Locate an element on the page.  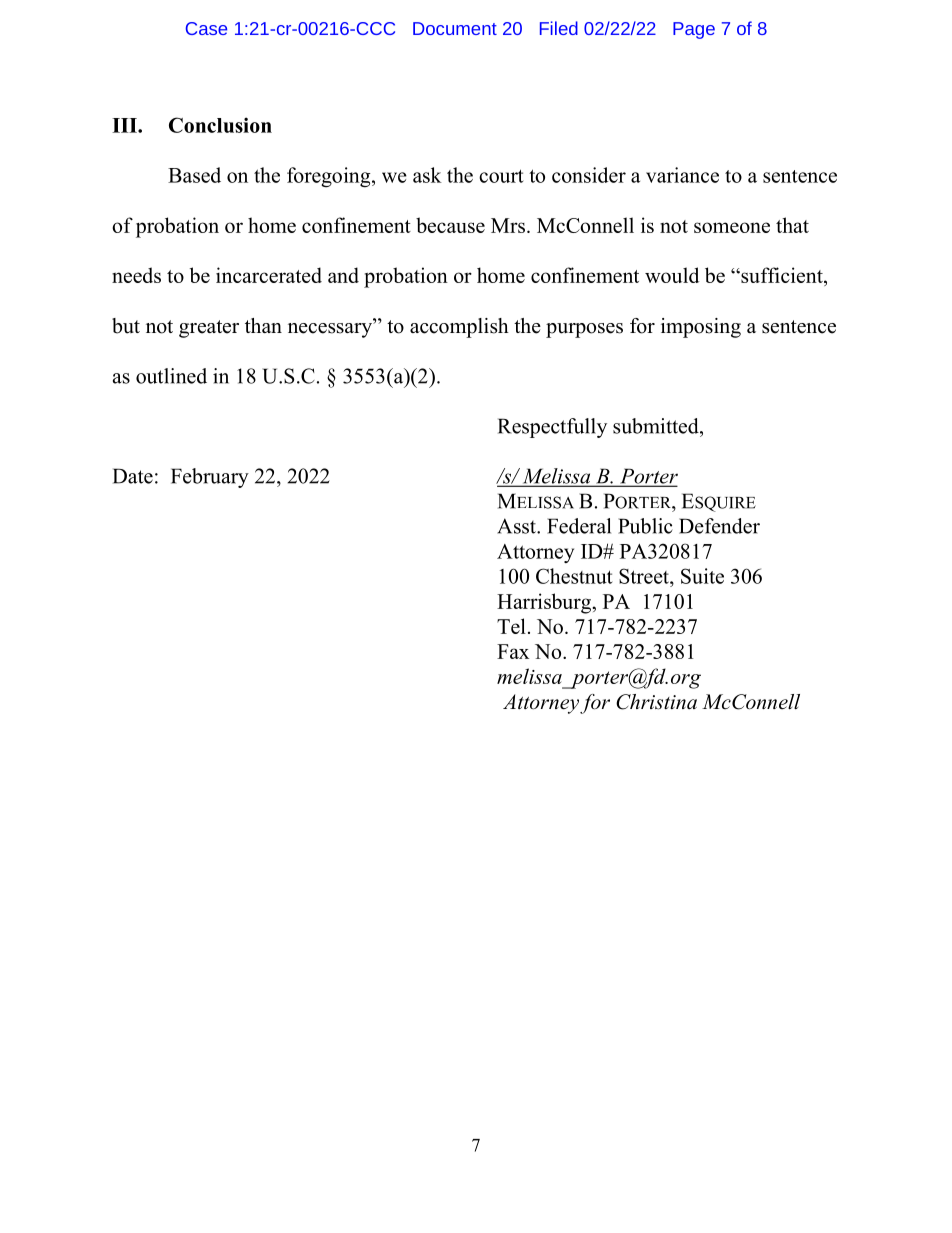
because is located at coordinates (450, 225).
